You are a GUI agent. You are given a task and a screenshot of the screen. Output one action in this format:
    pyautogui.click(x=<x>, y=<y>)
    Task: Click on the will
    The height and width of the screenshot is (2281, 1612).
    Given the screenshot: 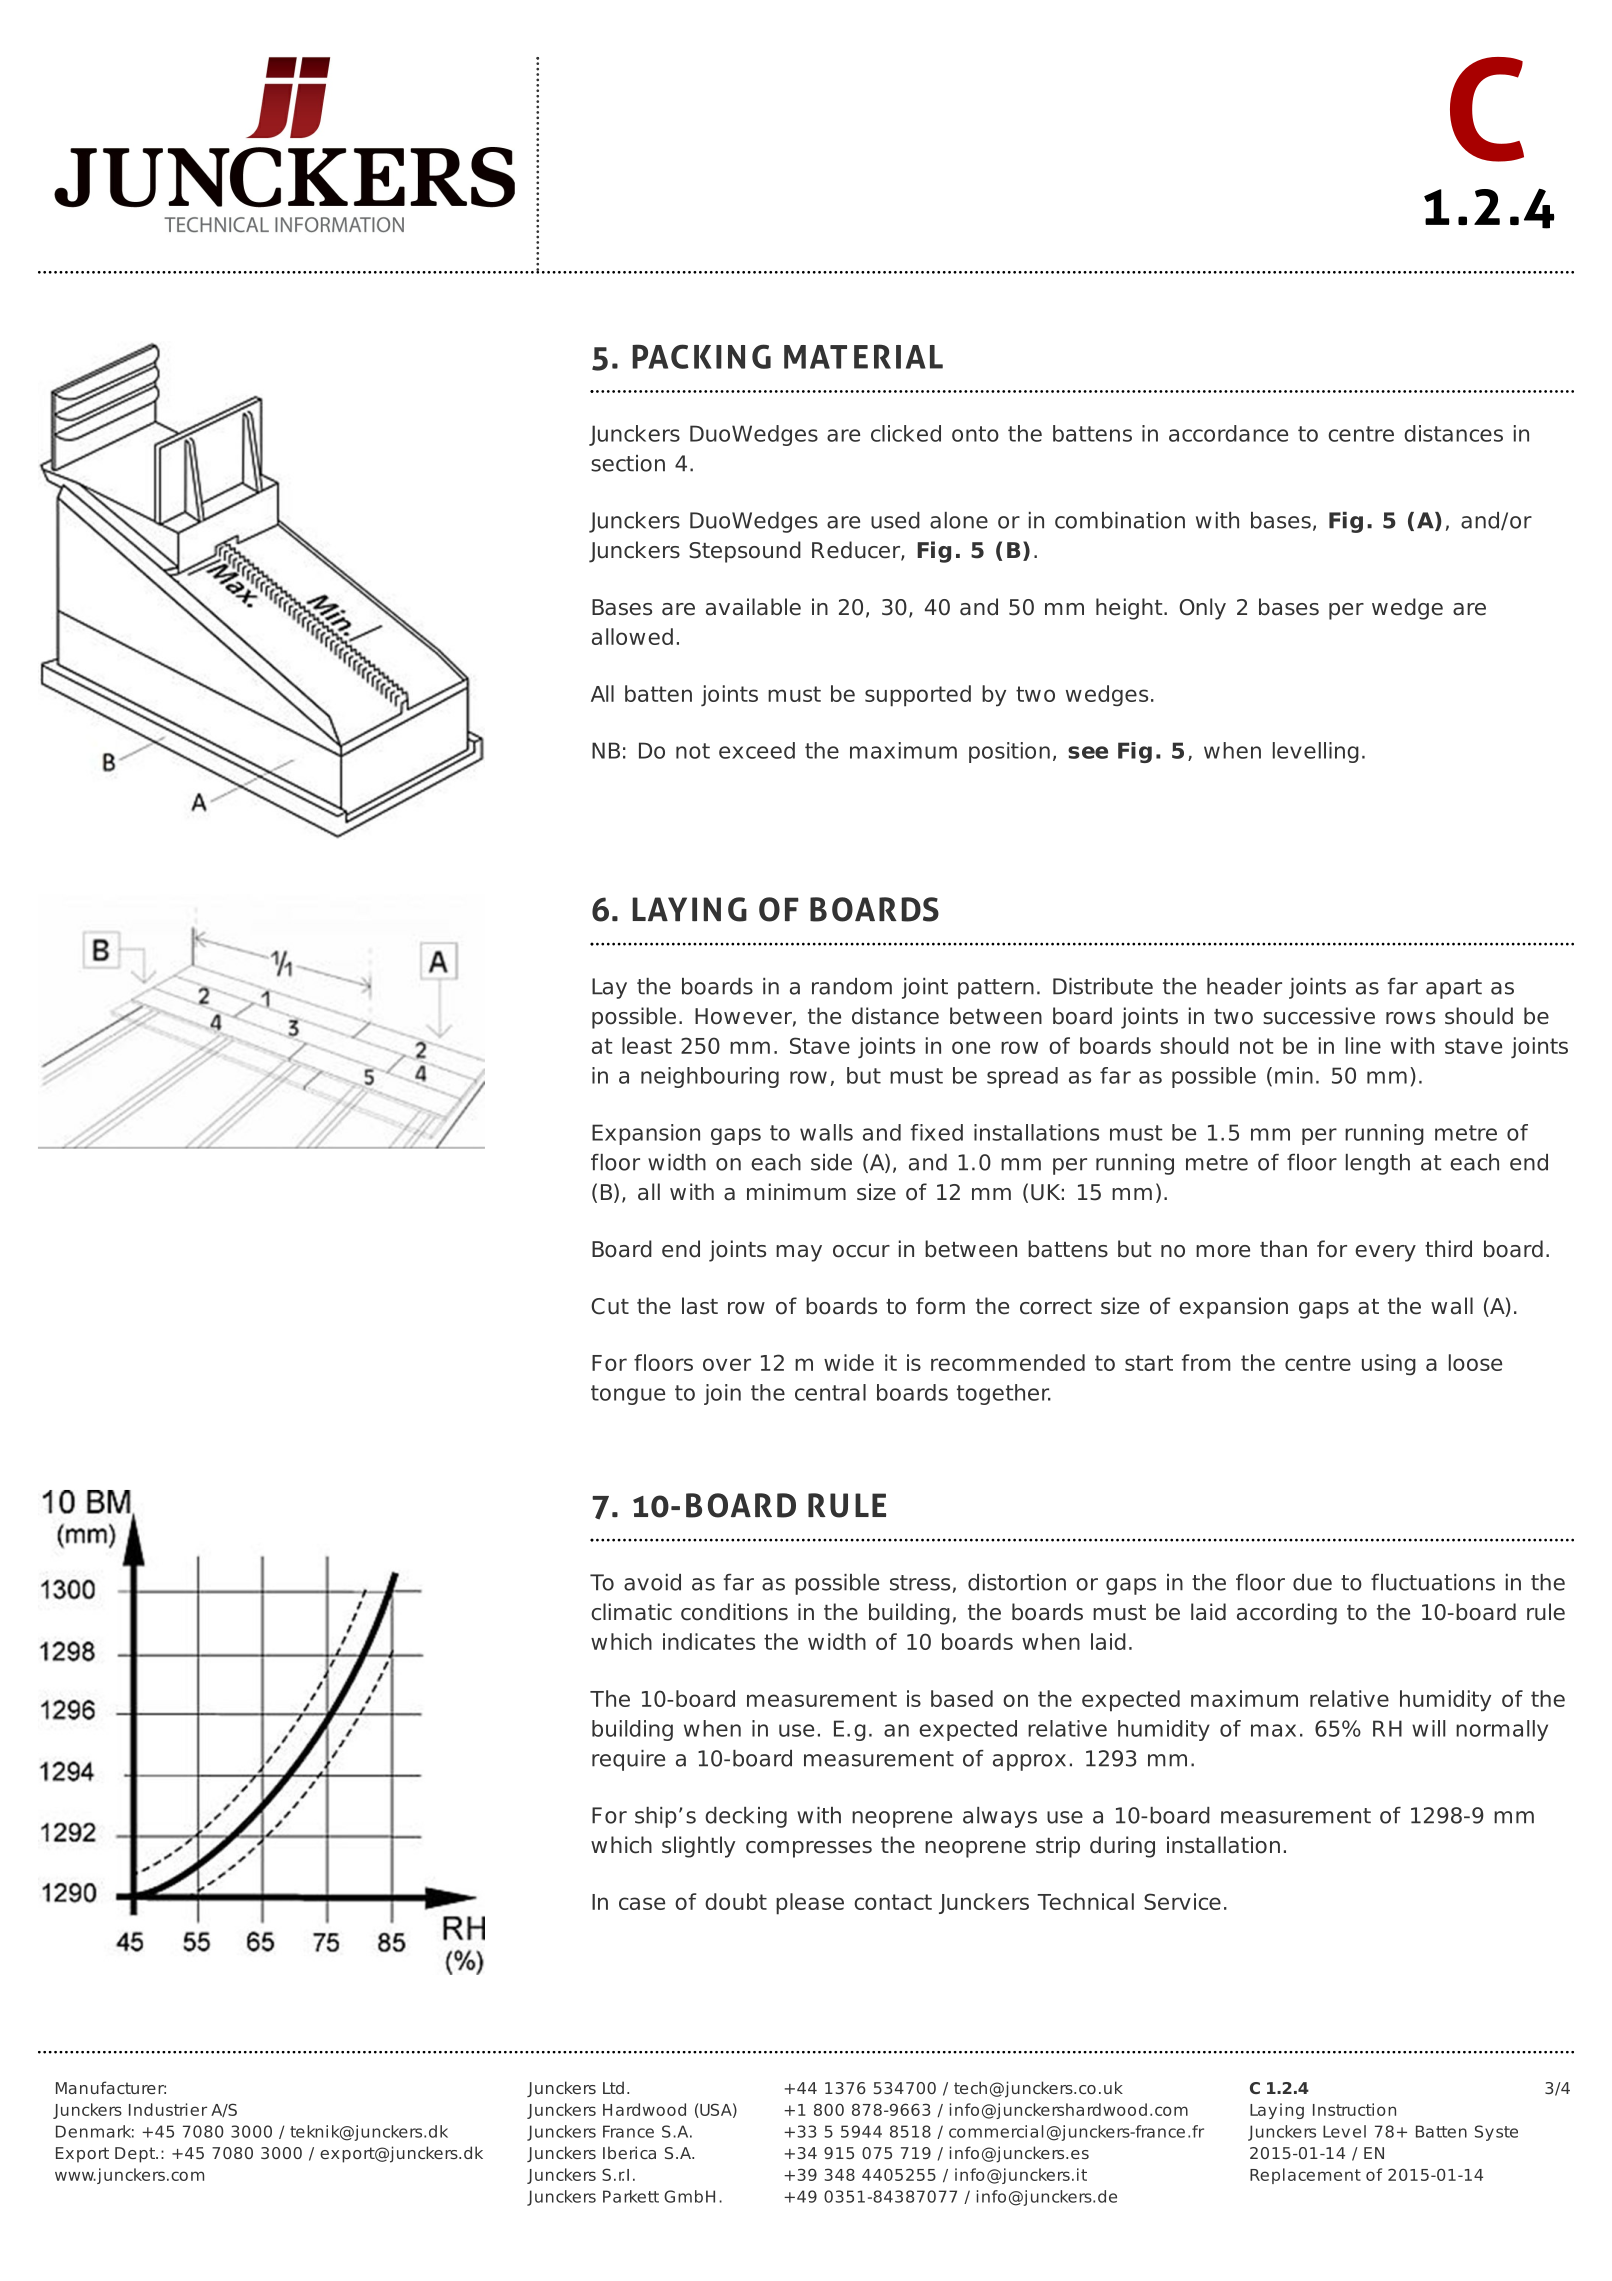 What is the action you would take?
    pyautogui.click(x=1428, y=1728)
